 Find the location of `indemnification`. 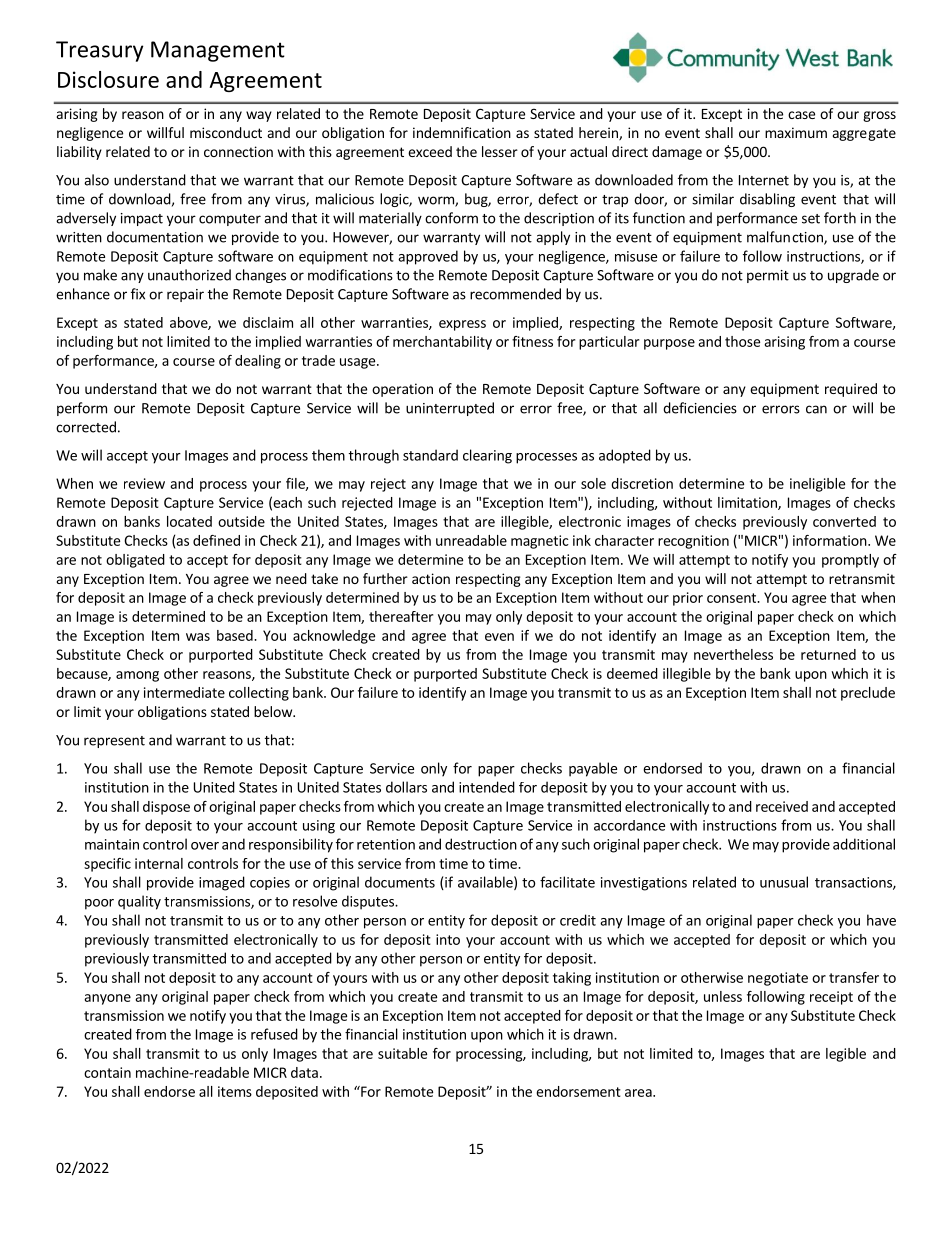

indemnification is located at coordinates (462, 132).
